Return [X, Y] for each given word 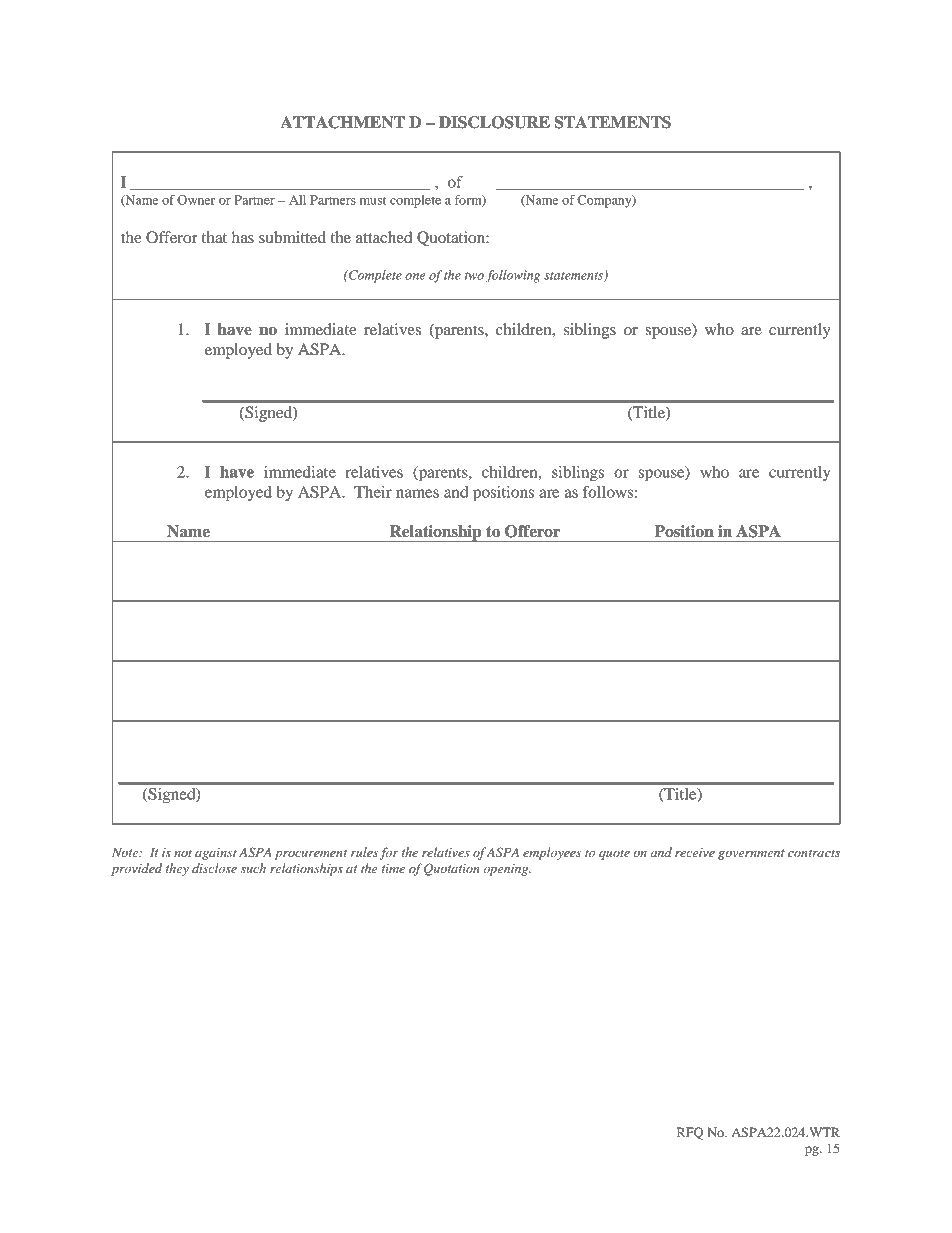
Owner [196, 200]
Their [373, 492]
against [216, 854]
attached [384, 237]
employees [552, 853]
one [415, 276]
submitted [292, 237]
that [214, 237]
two [474, 276]
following [513, 276]
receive [695, 852]
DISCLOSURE [494, 122]
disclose [214, 868]
